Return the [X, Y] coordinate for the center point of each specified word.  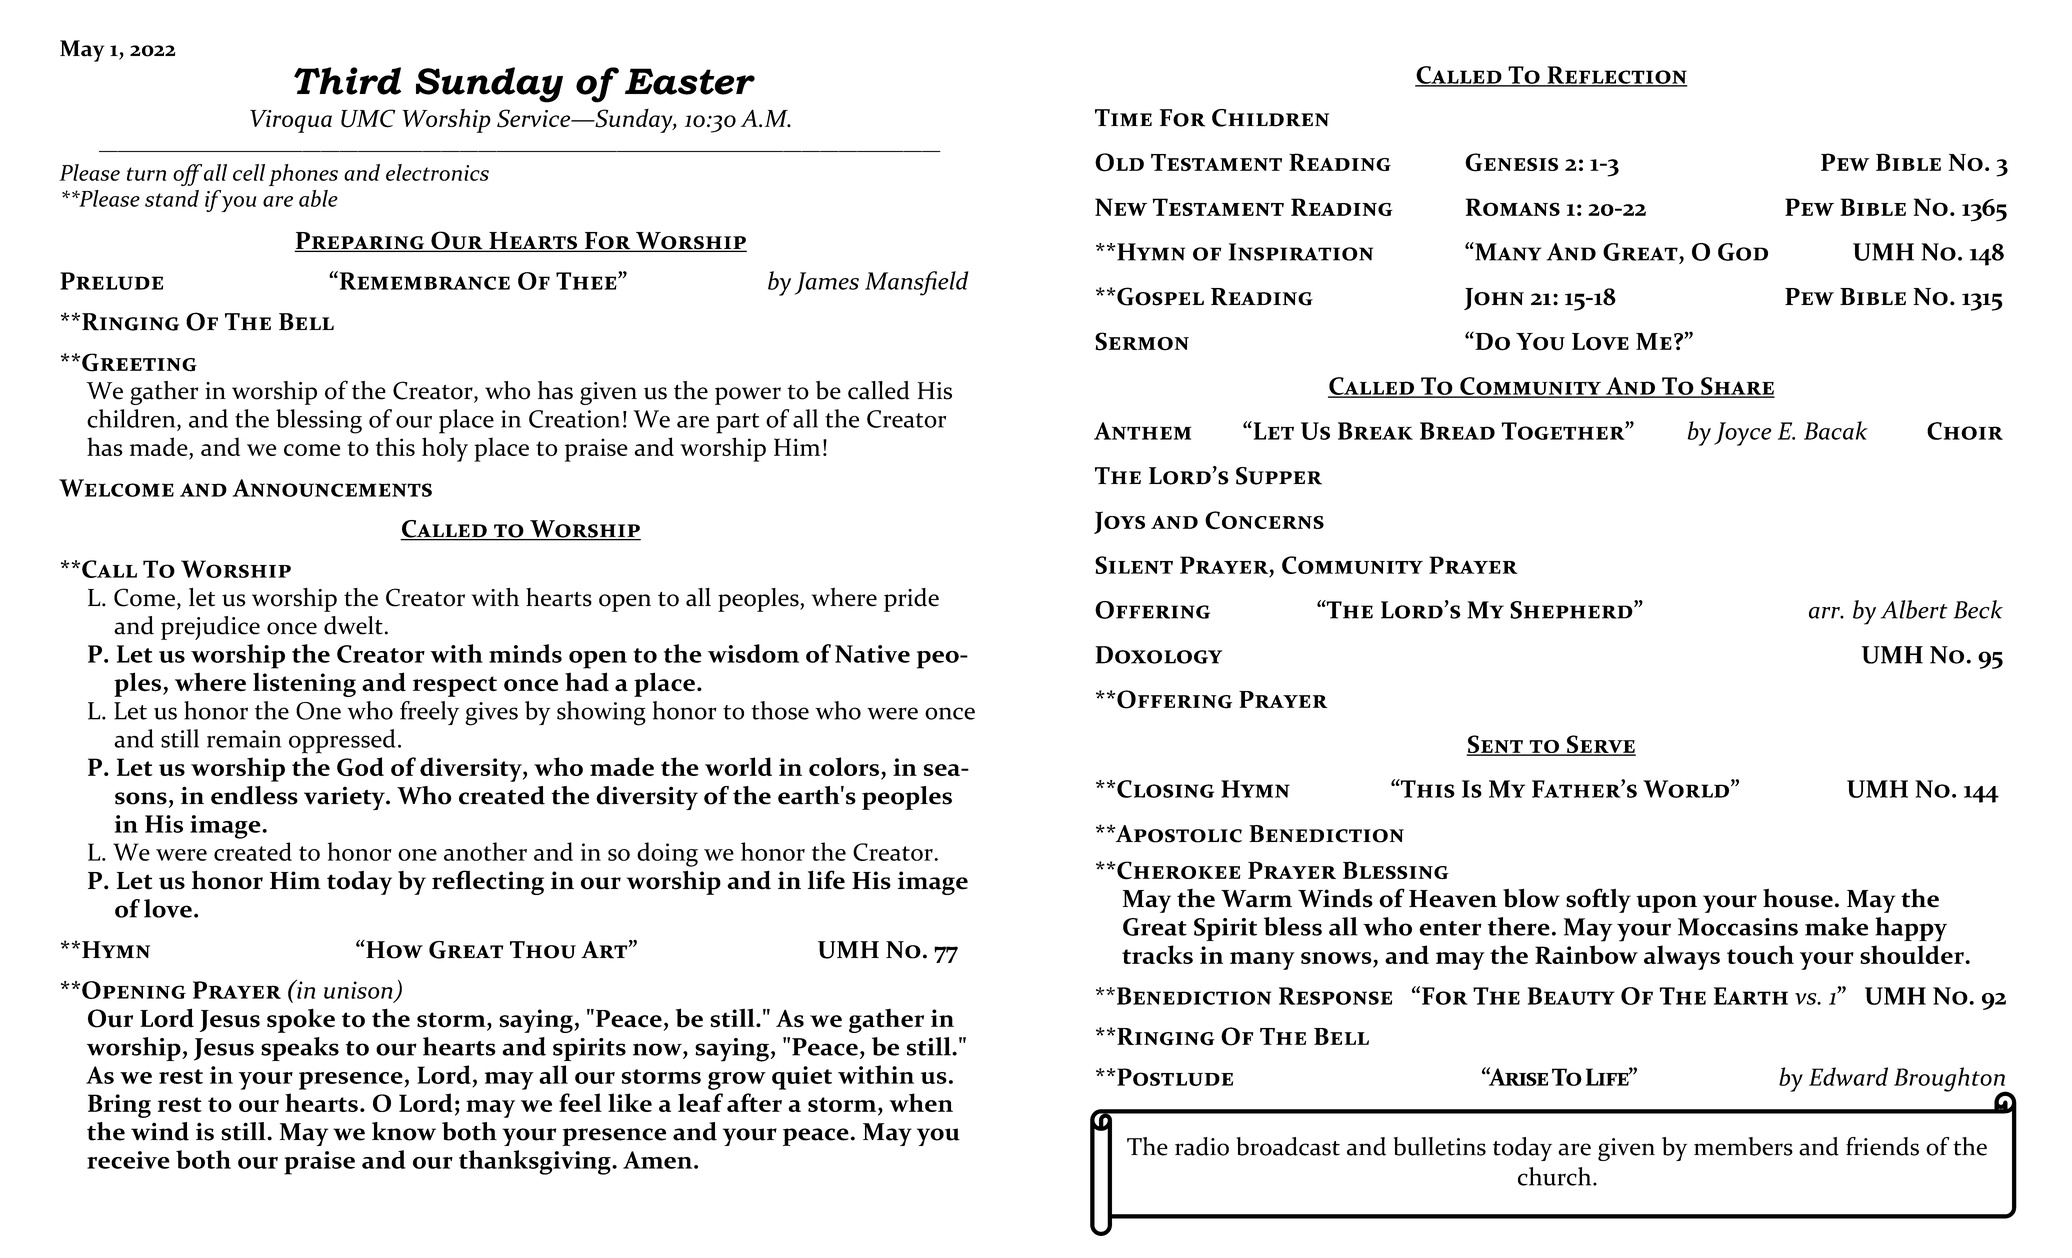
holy [445, 449]
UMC [368, 118]
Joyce [1743, 434]
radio [1202, 1146]
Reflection [1616, 76]
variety [345, 798]
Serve [1600, 745]
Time [1123, 117]
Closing [1164, 789]
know [404, 1131]
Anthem [1142, 431]
